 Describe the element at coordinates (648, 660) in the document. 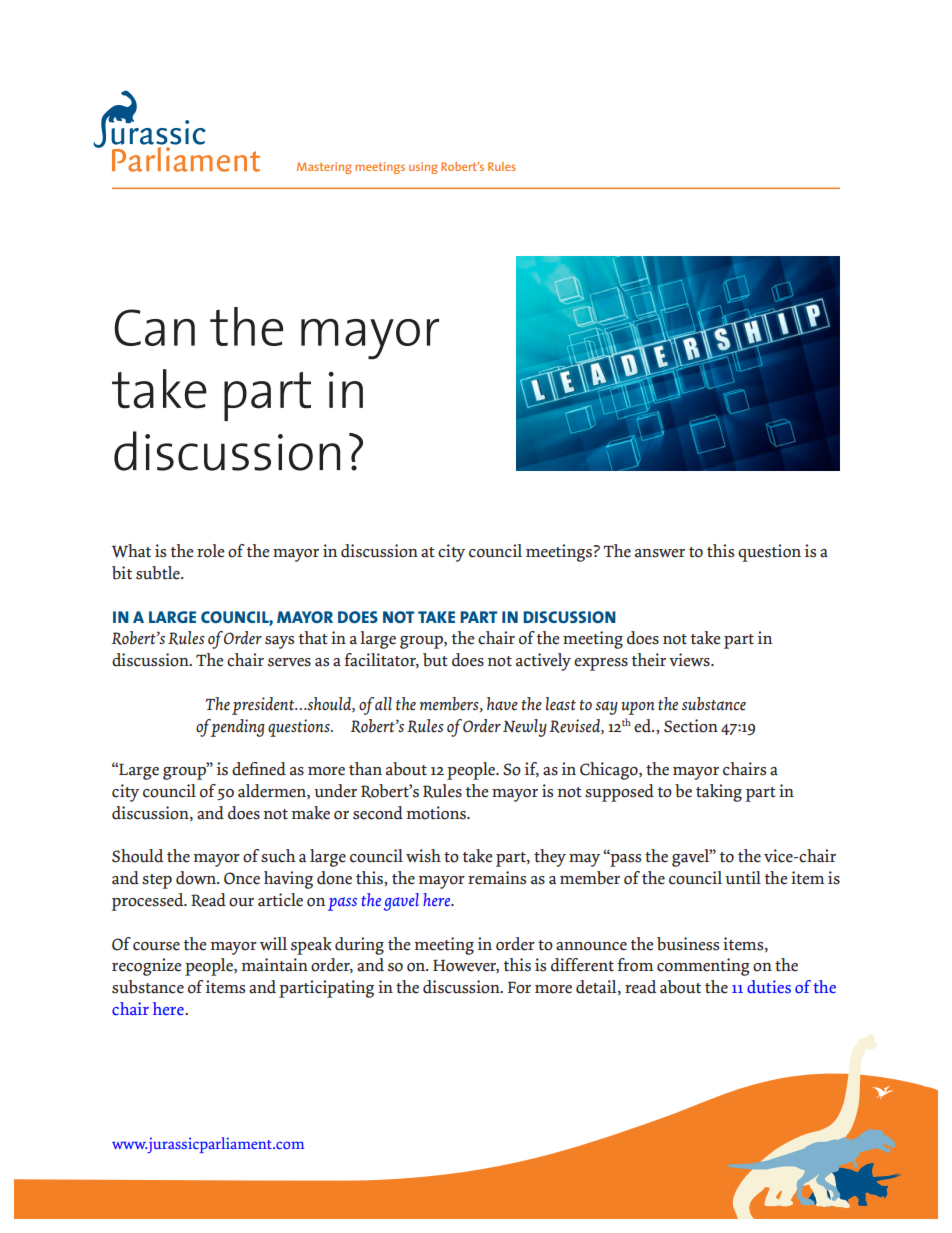

I see `their` at that location.
